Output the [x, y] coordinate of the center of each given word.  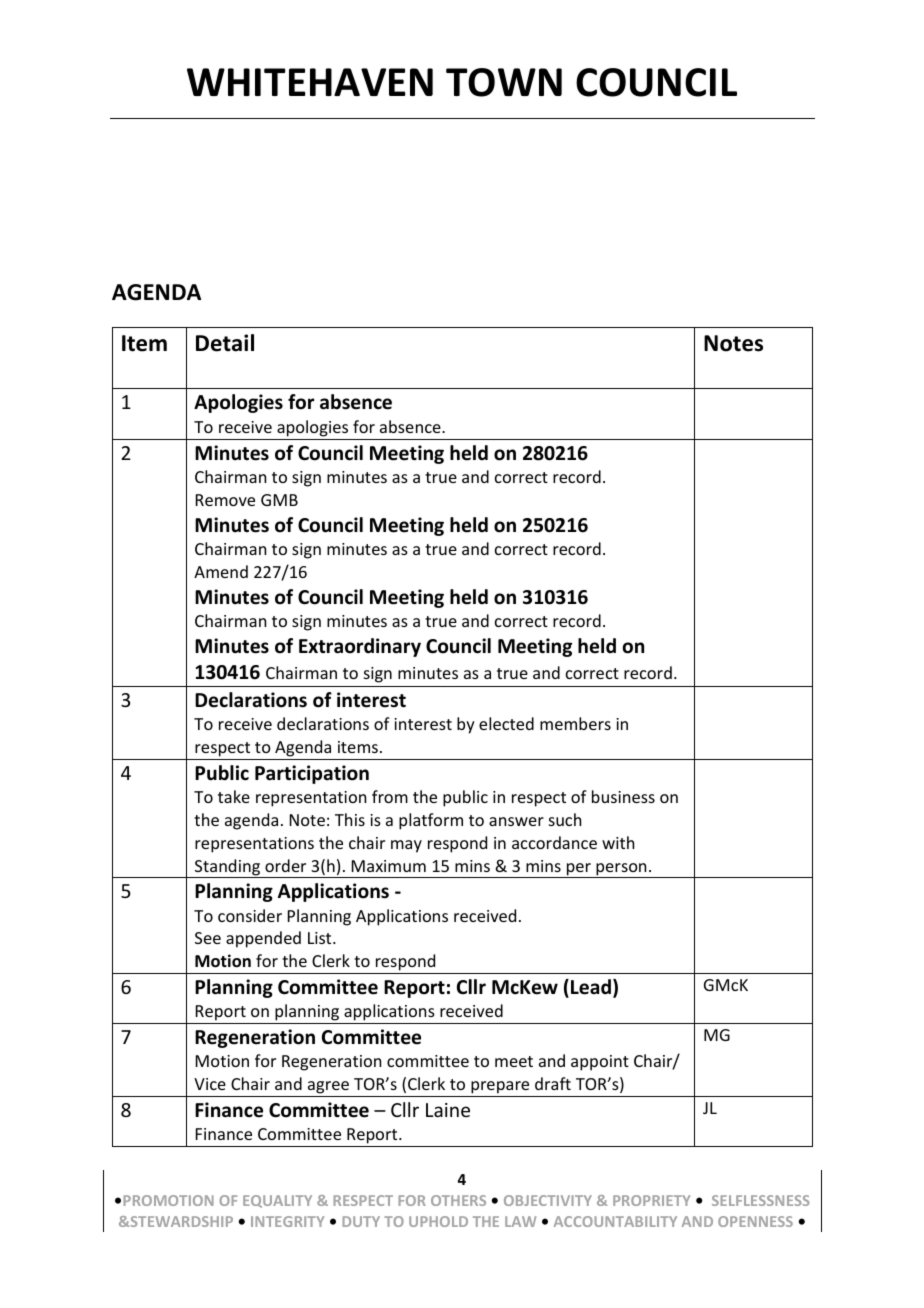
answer [516, 821]
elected [506, 723]
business [623, 796]
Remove [225, 500]
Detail [225, 343]
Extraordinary [360, 647]
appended [263, 939]
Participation [312, 774]
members [575, 723]
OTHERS [458, 1200]
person [621, 870]
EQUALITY [277, 1201]
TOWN [504, 82]
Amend [221, 571]
